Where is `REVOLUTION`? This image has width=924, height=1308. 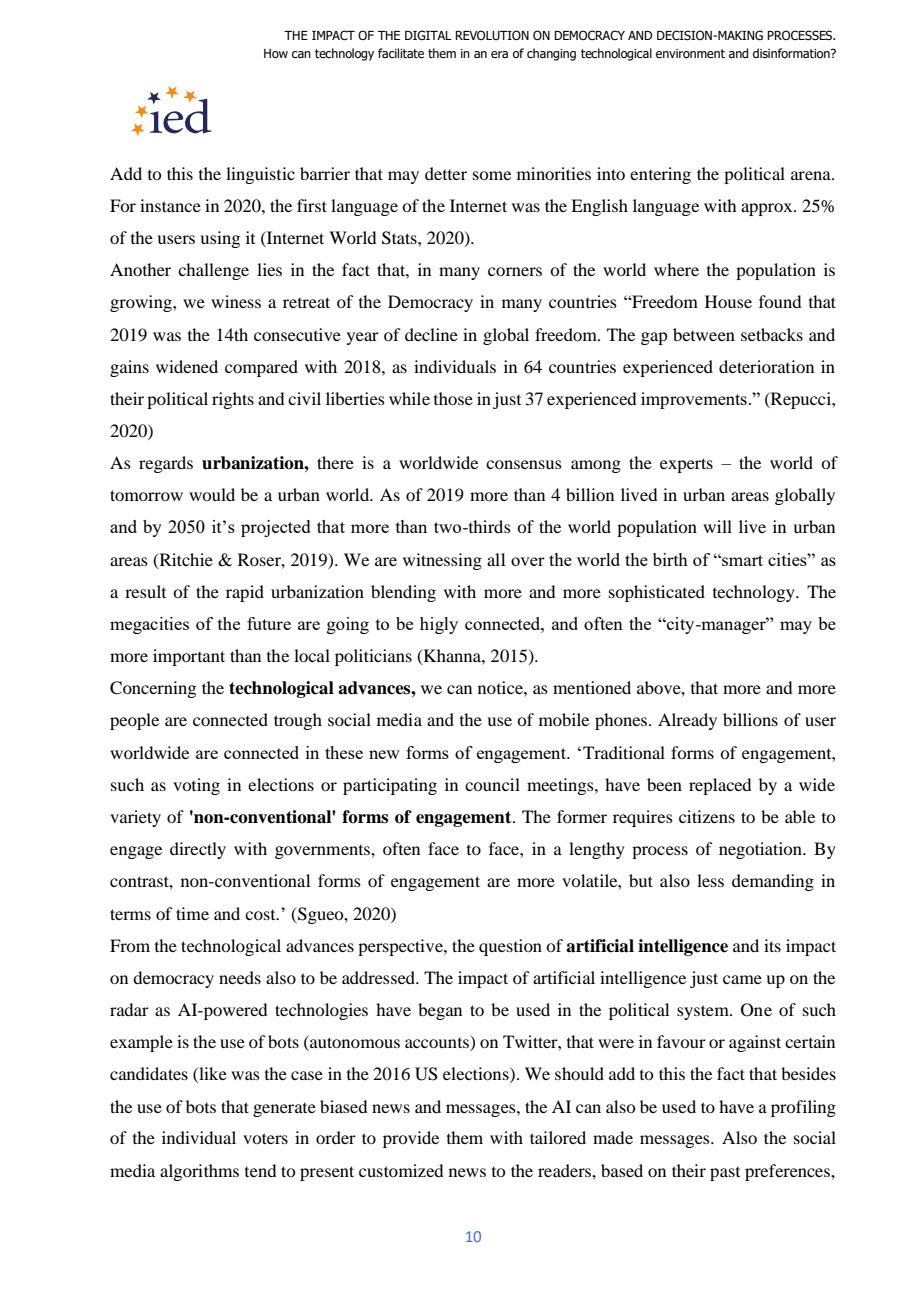
REVOLUTION is located at coordinates (492, 35).
